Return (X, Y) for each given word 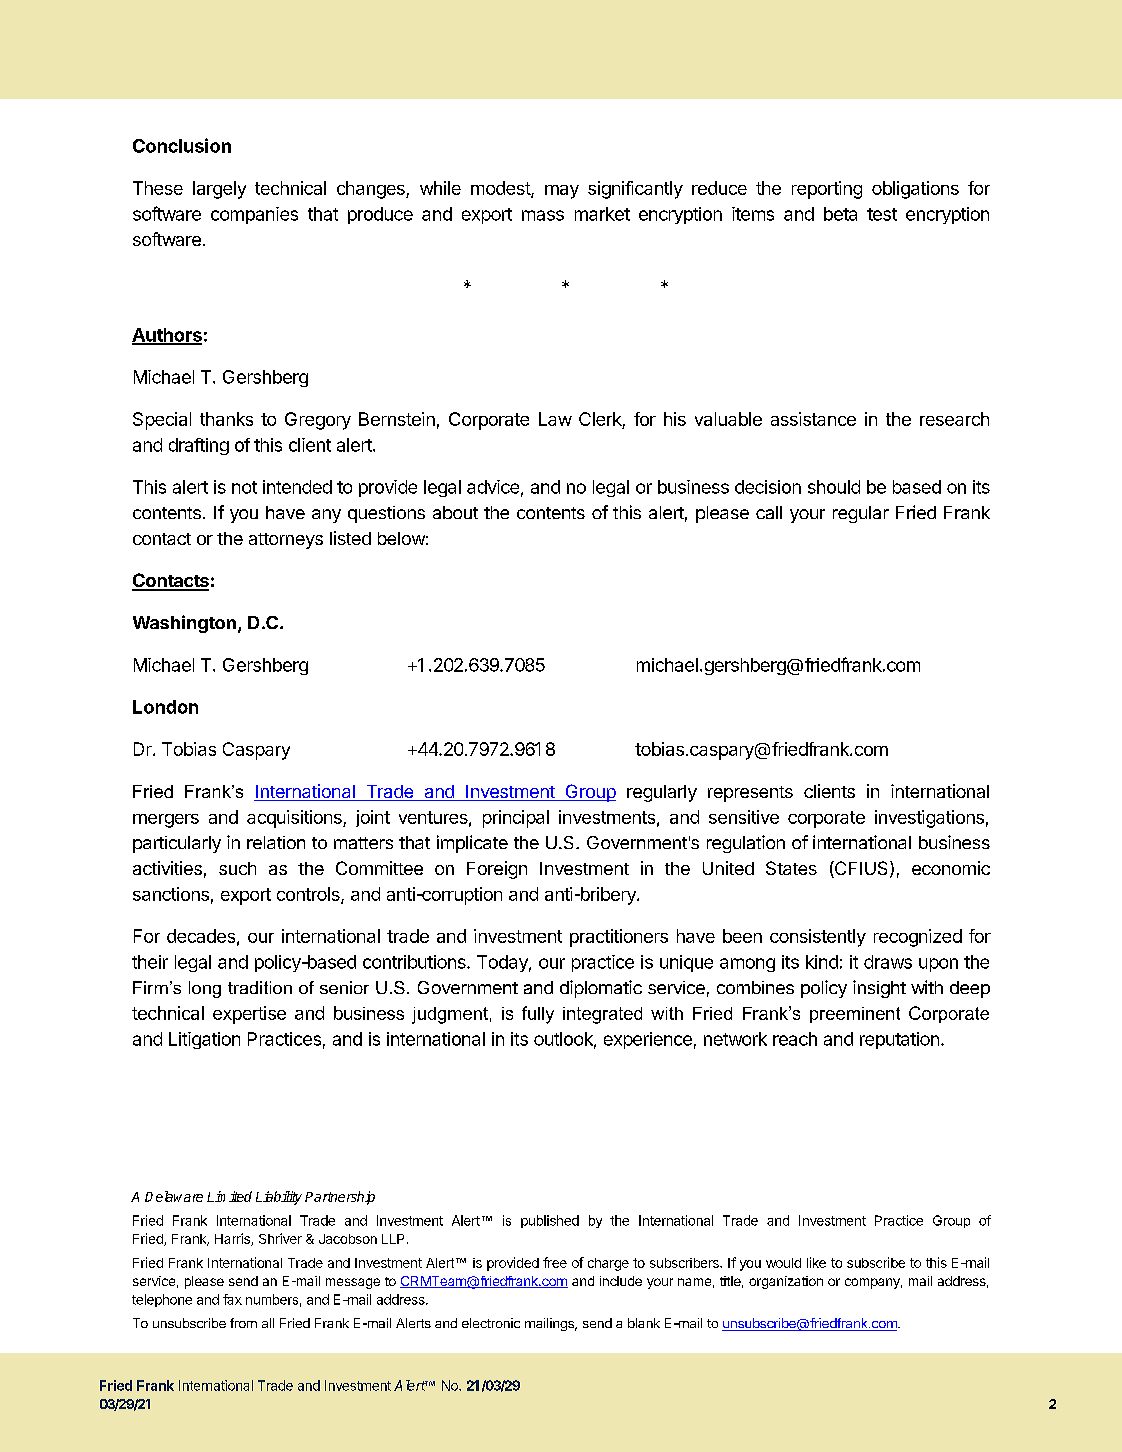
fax (232, 1299)
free (555, 1262)
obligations (915, 190)
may (562, 192)
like (816, 1262)
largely (219, 190)
